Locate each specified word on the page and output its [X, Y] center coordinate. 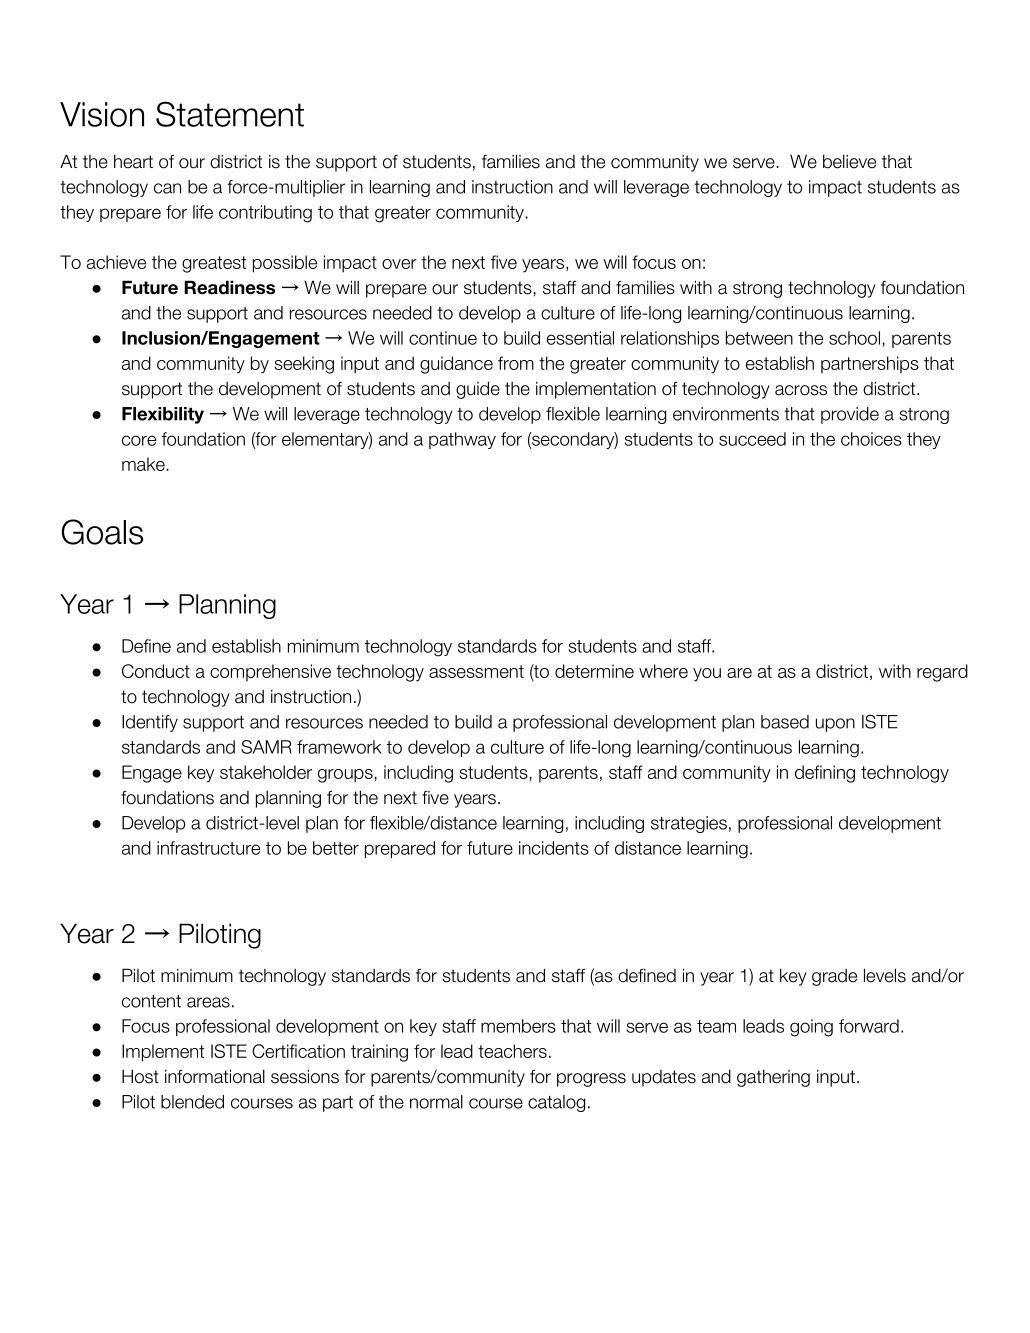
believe [849, 162]
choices [871, 439]
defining [825, 774]
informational [215, 1076]
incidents [554, 848]
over [399, 264]
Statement [230, 114]
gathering [773, 1078]
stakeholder [266, 772]
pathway [462, 440]
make [144, 464]
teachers [512, 1051]
